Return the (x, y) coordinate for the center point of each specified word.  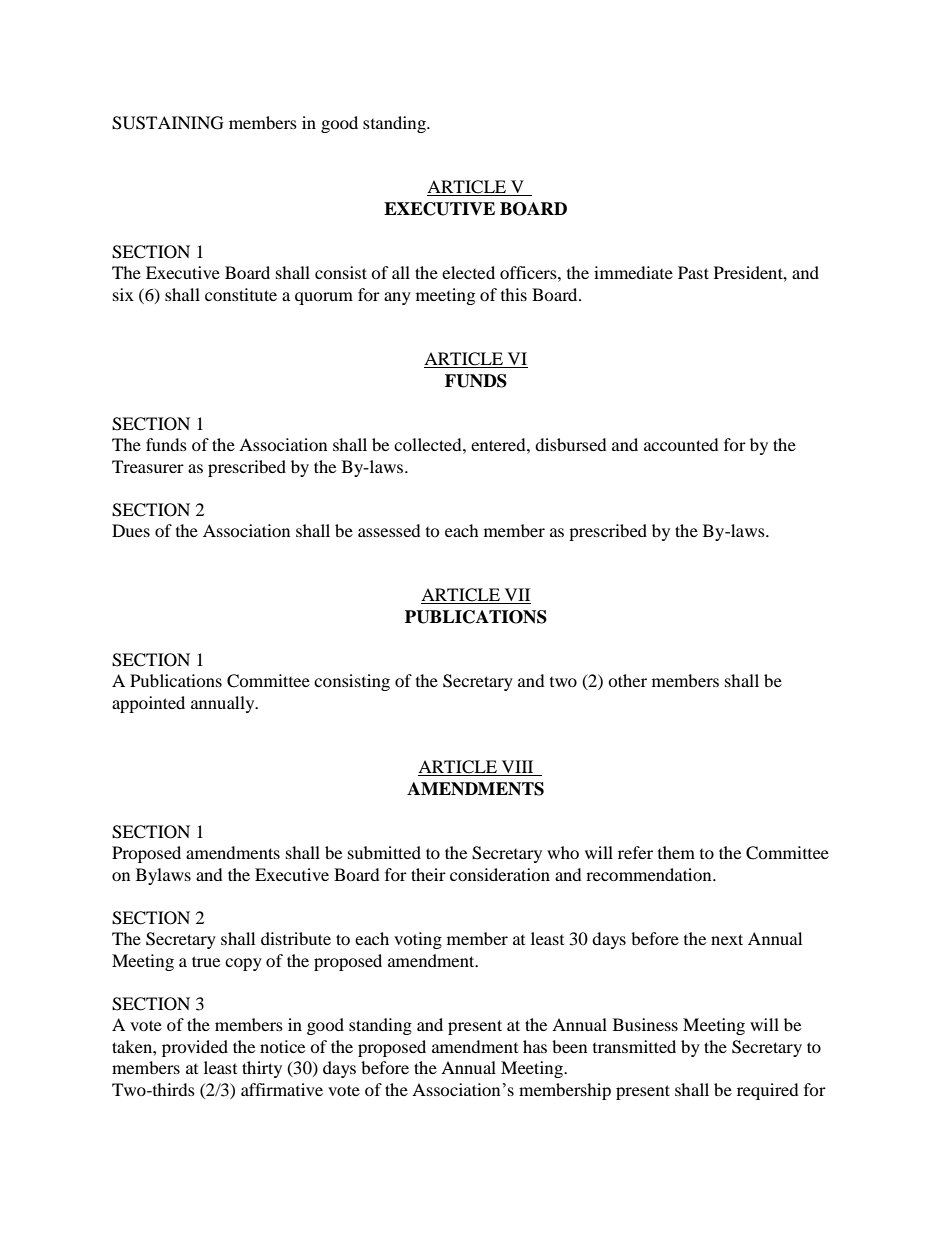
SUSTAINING (168, 123)
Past (693, 272)
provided (195, 1048)
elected (468, 272)
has (535, 1046)
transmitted (634, 1046)
